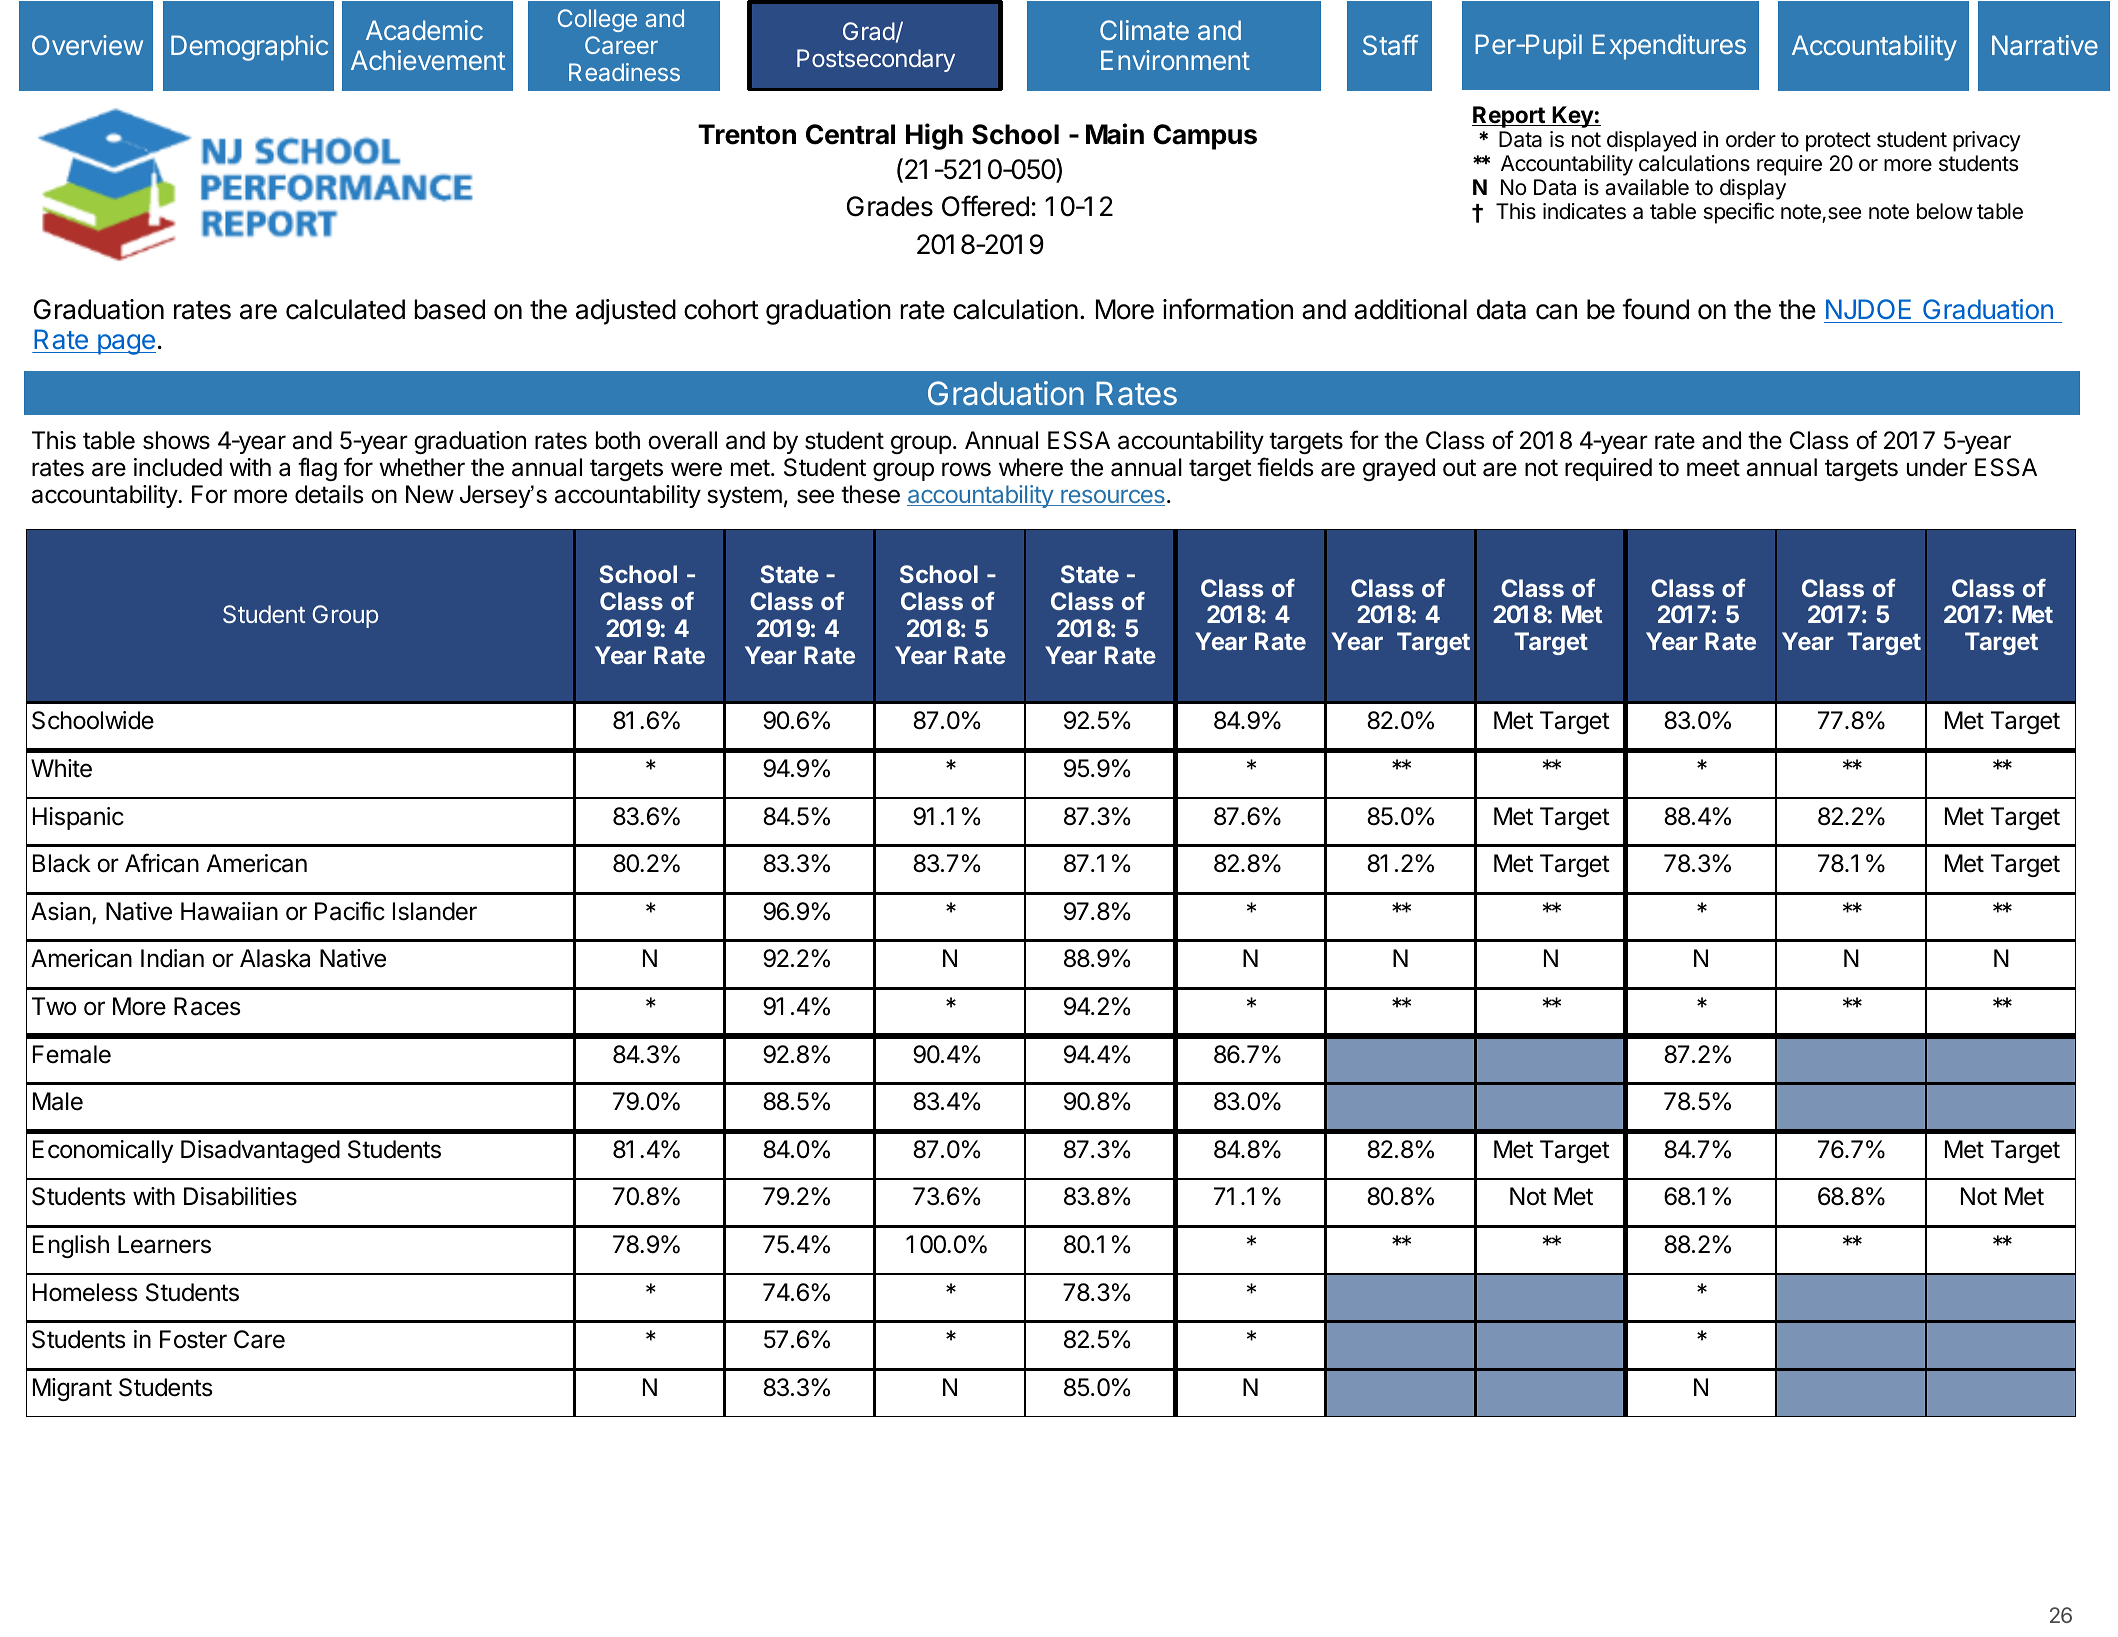 The image size is (2118, 1637). What do you see at coordinates (1669, 47) in the screenshot?
I see `Expenditures` at bounding box center [1669, 47].
